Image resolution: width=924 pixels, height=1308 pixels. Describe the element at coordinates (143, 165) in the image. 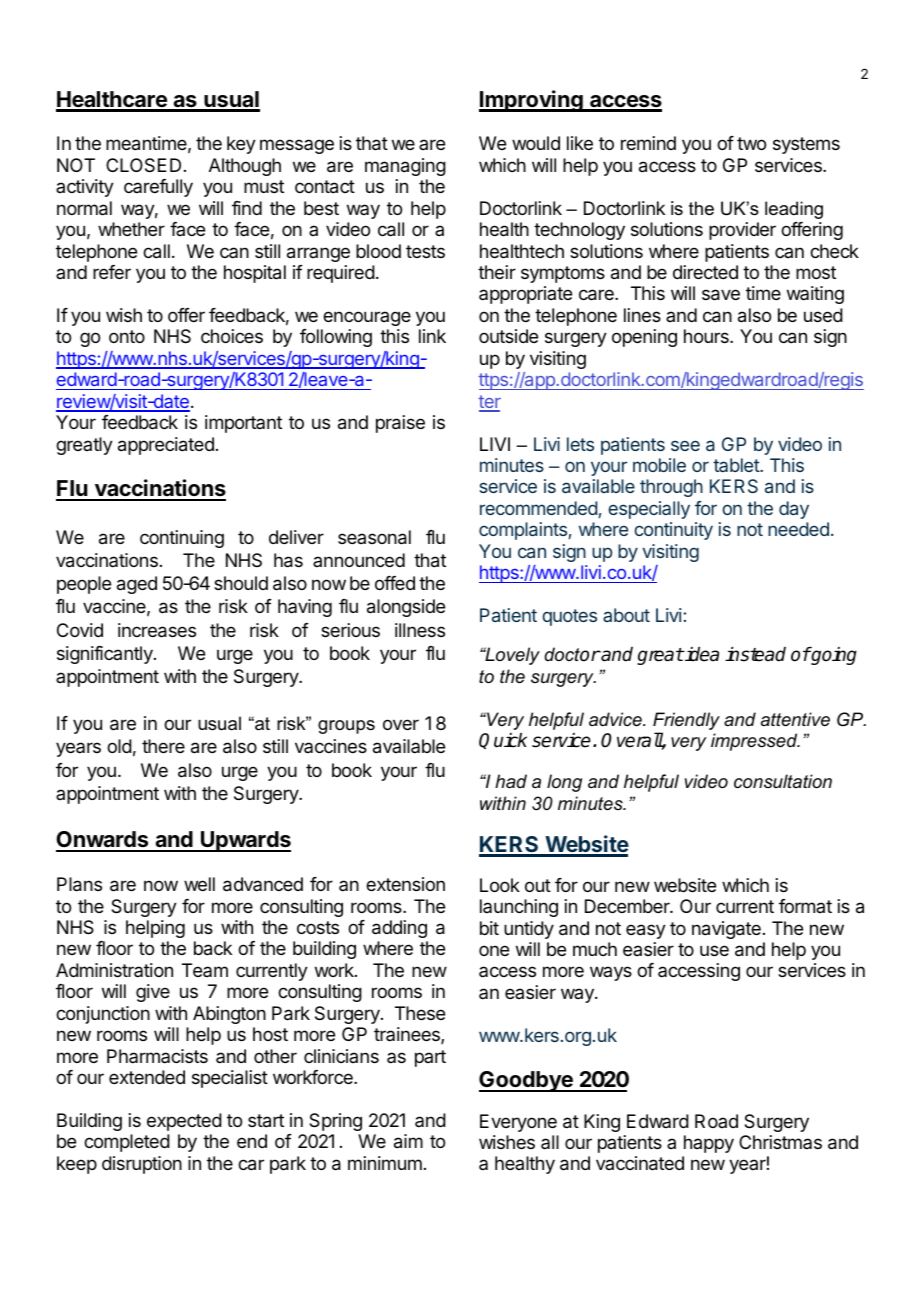

I see `CLOSED` at that location.
